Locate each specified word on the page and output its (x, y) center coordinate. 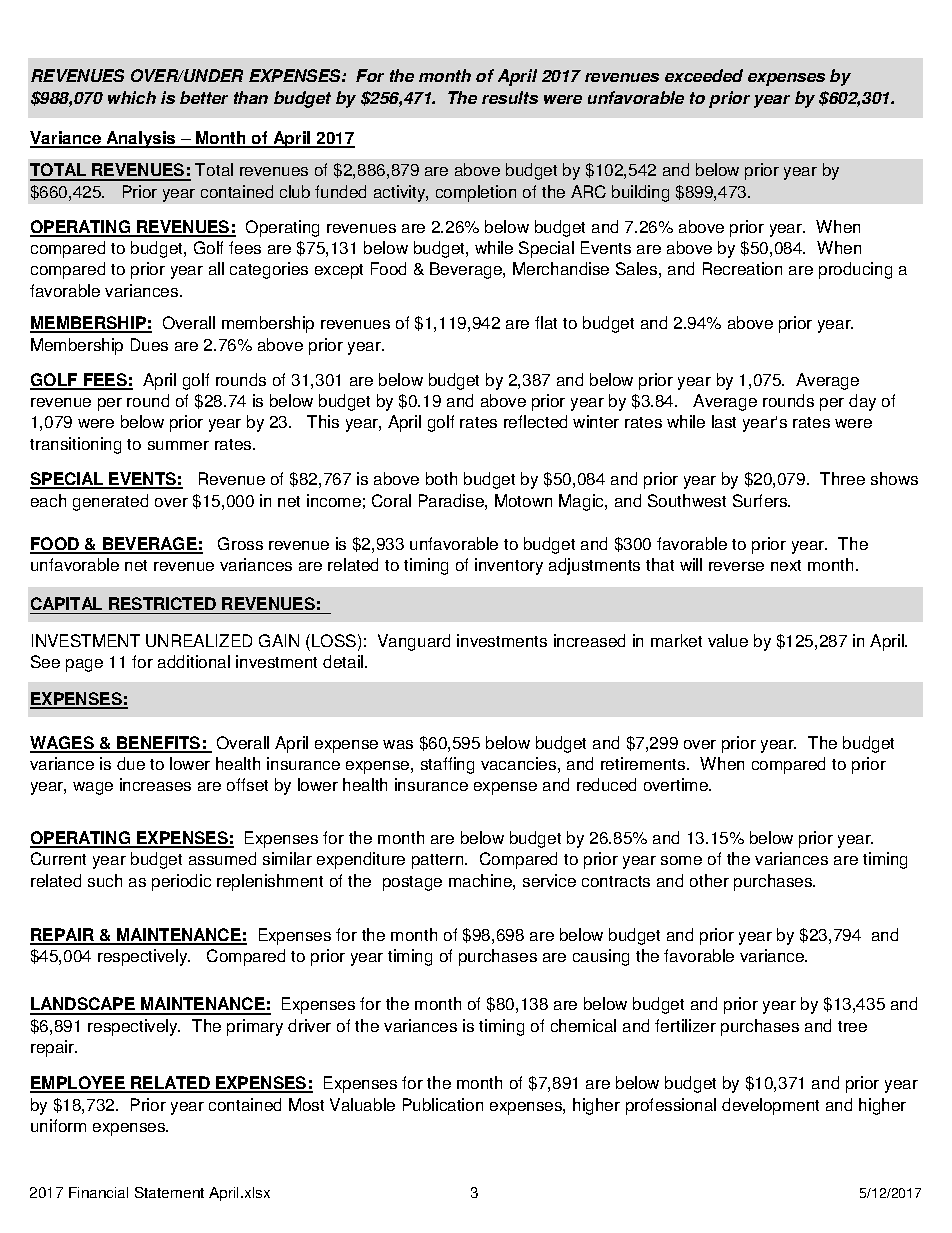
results (510, 97)
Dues (149, 344)
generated (110, 502)
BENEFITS (159, 744)
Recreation (742, 268)
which (132, 97)
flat (546, 322)
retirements (644, 763)
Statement (169, 1192)
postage (412, 883)
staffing (447, 765)
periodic (181, 882)
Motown (523, 500)
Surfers (761, 500)
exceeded (704, 75)
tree (852, 1026)
